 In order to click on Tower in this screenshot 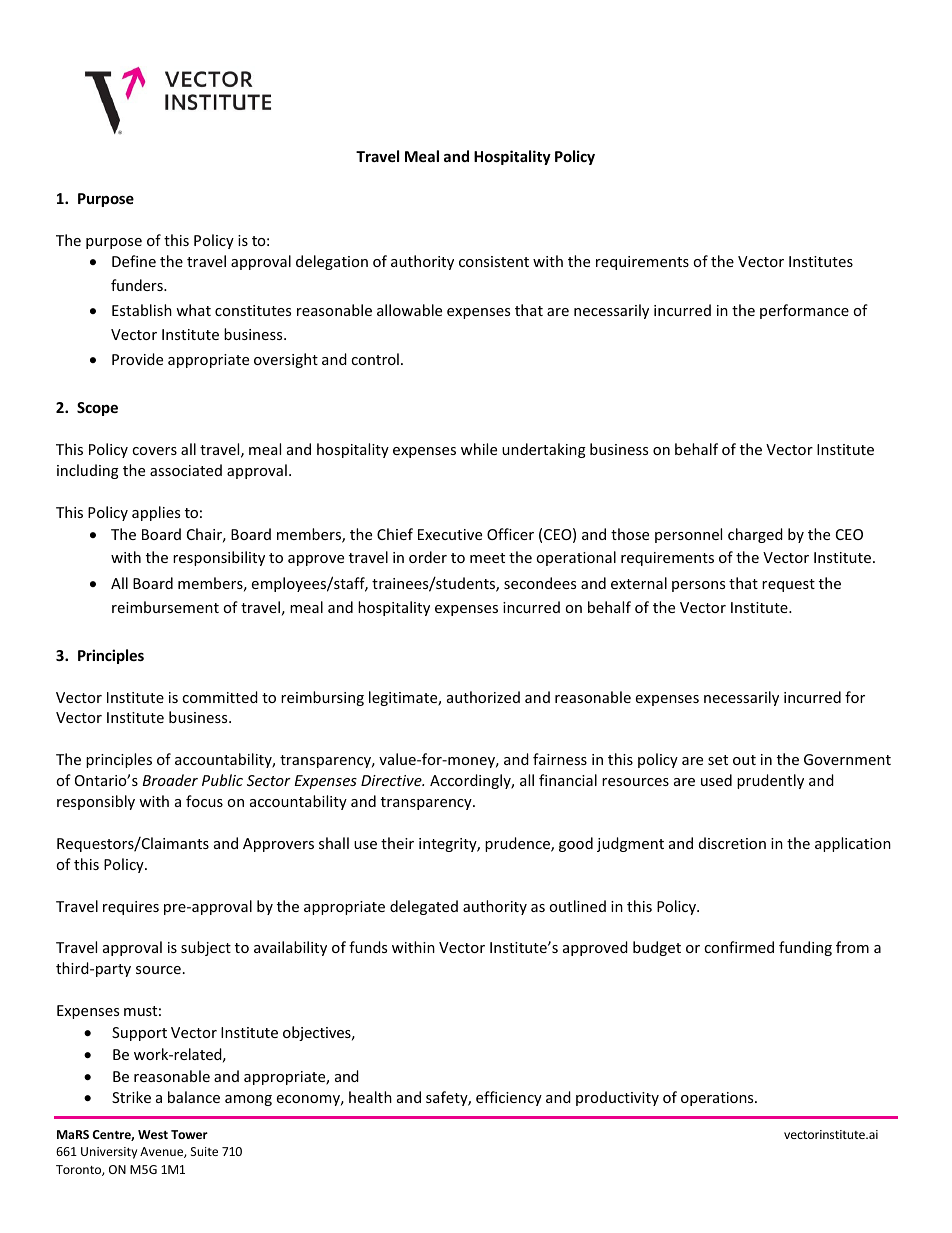, I will do `click(189, 1134)`.
